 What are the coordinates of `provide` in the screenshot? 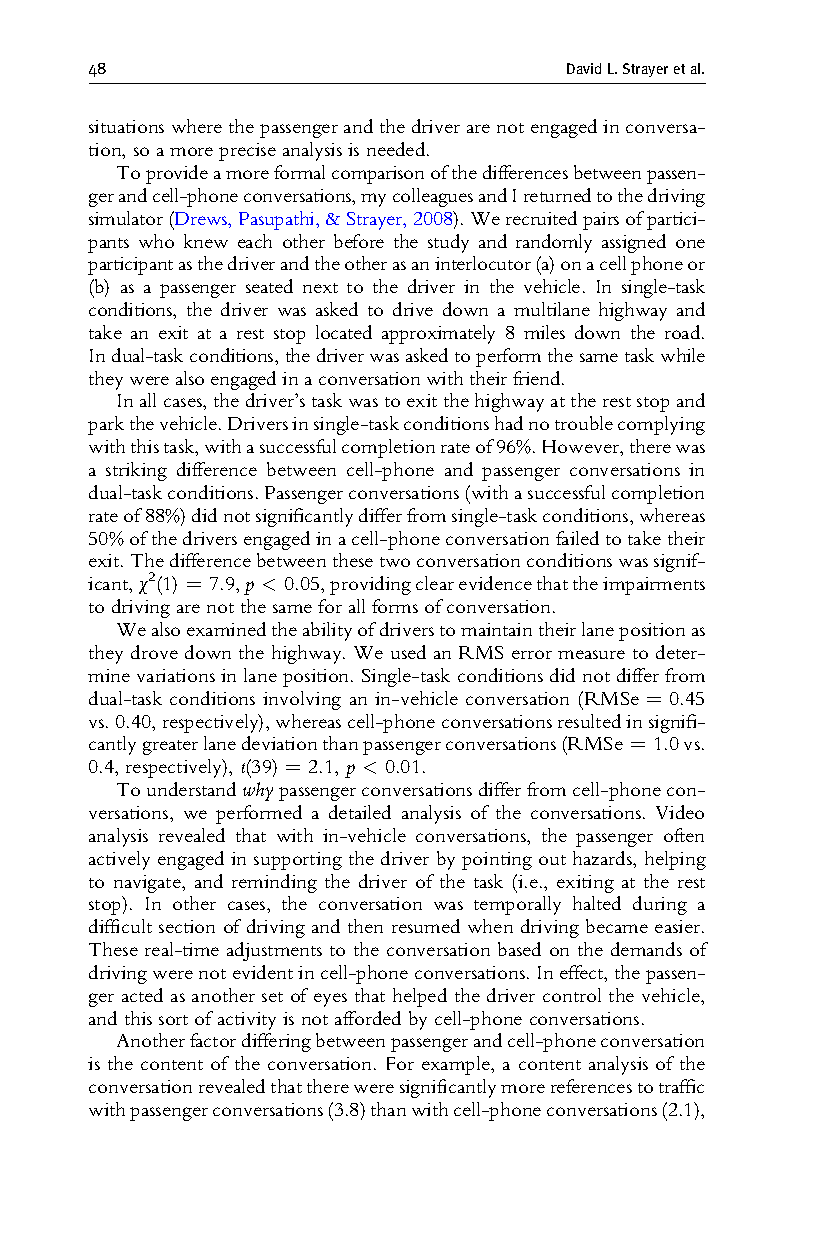 It's located at (177, 174).
